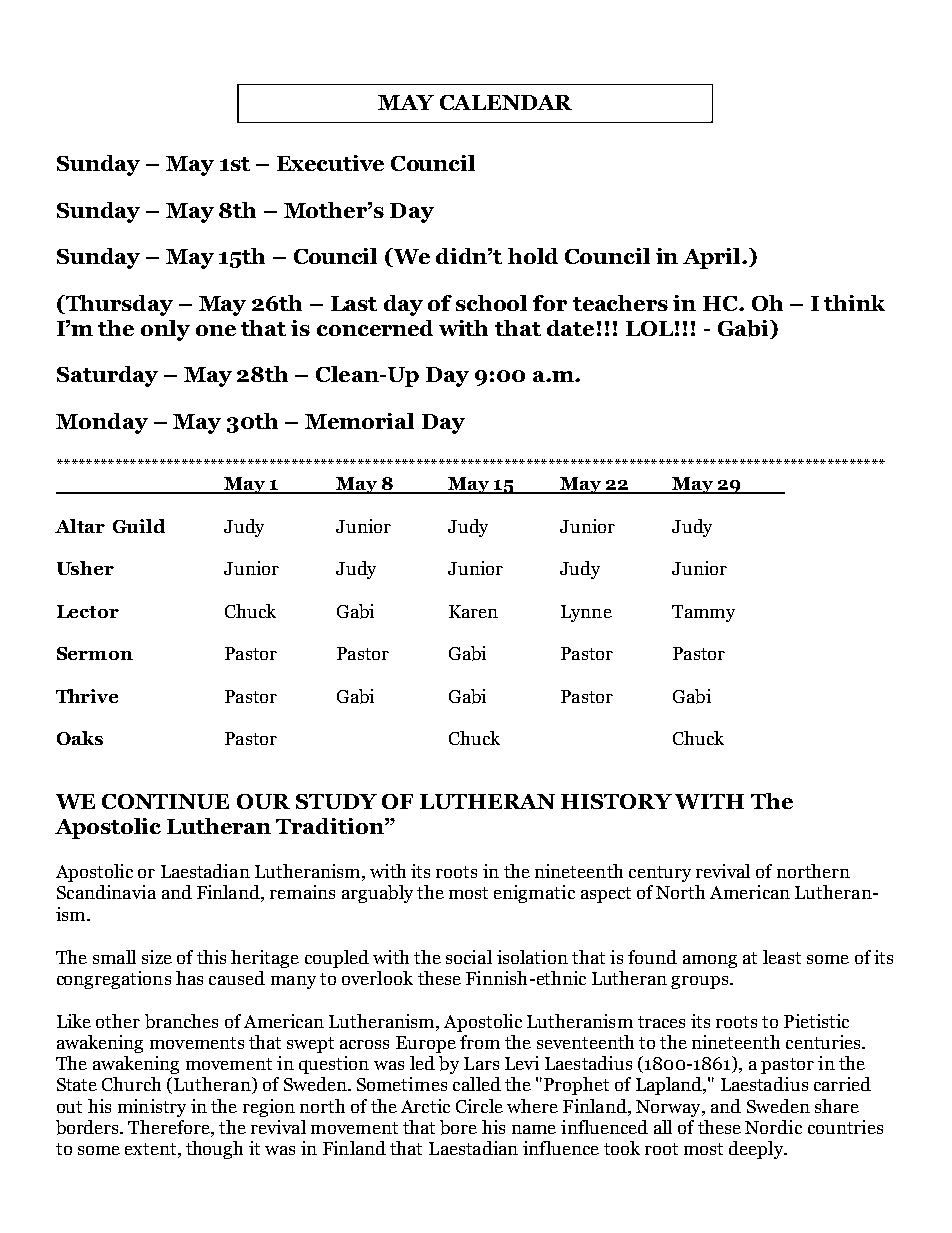 This page has height=1233, width=952. I want to click on Therefore, so click(170, 1128).
